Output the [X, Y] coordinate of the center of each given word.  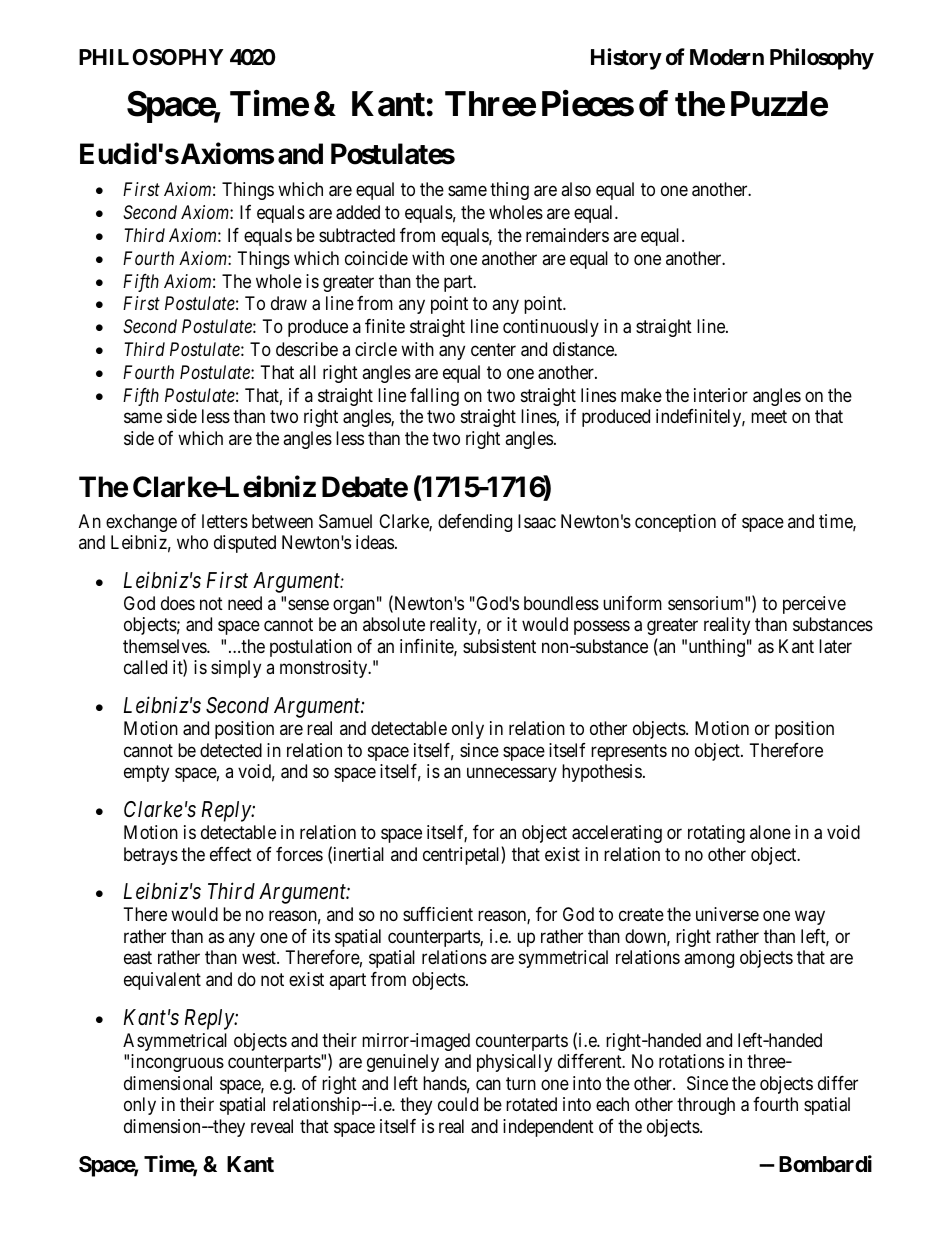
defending [475, 523]
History [626, 59]
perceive [814, 605]
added [358, 212]
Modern [727, 57]
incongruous [177, 1063]
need [245, 603]
